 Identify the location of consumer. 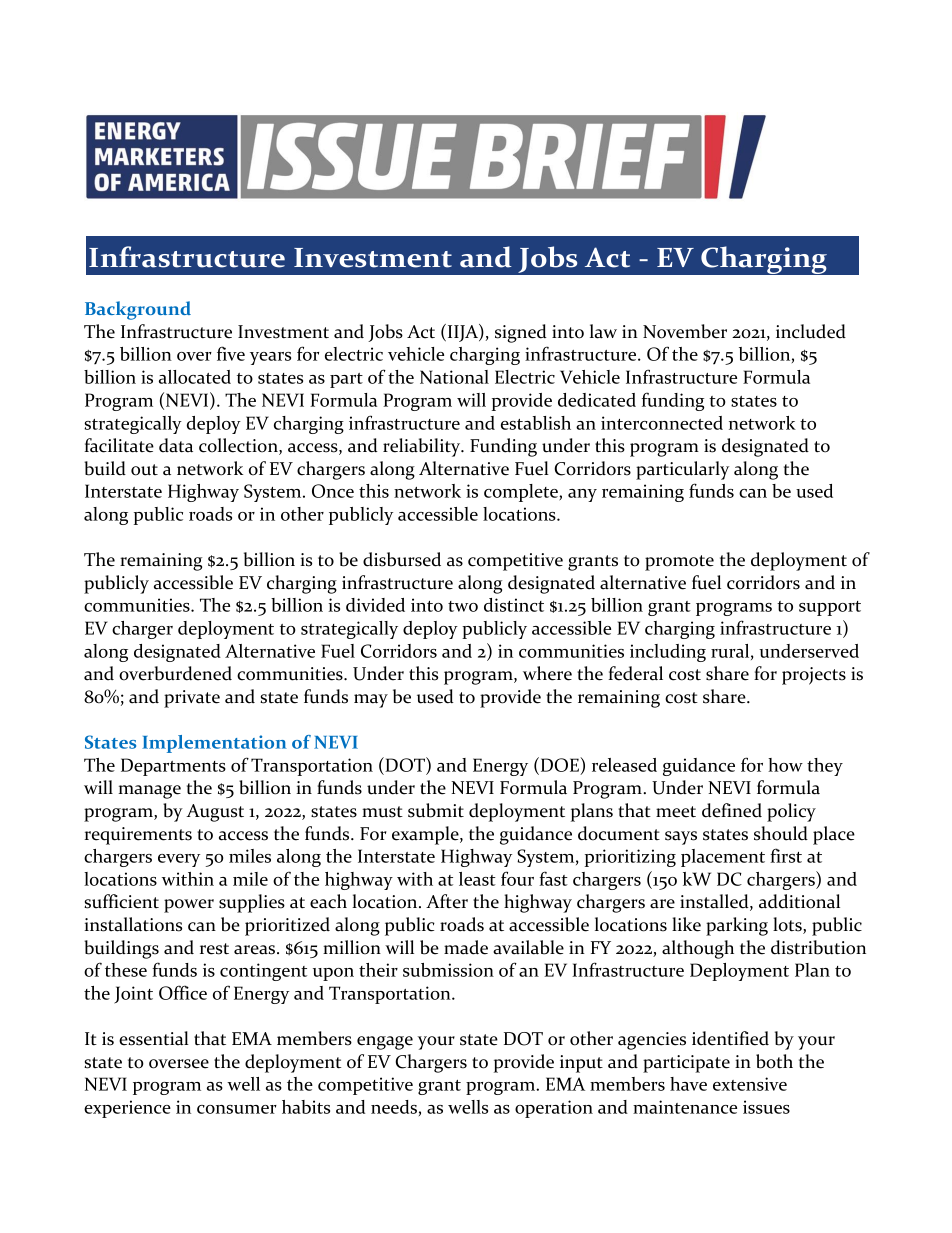
(237, 1109).
